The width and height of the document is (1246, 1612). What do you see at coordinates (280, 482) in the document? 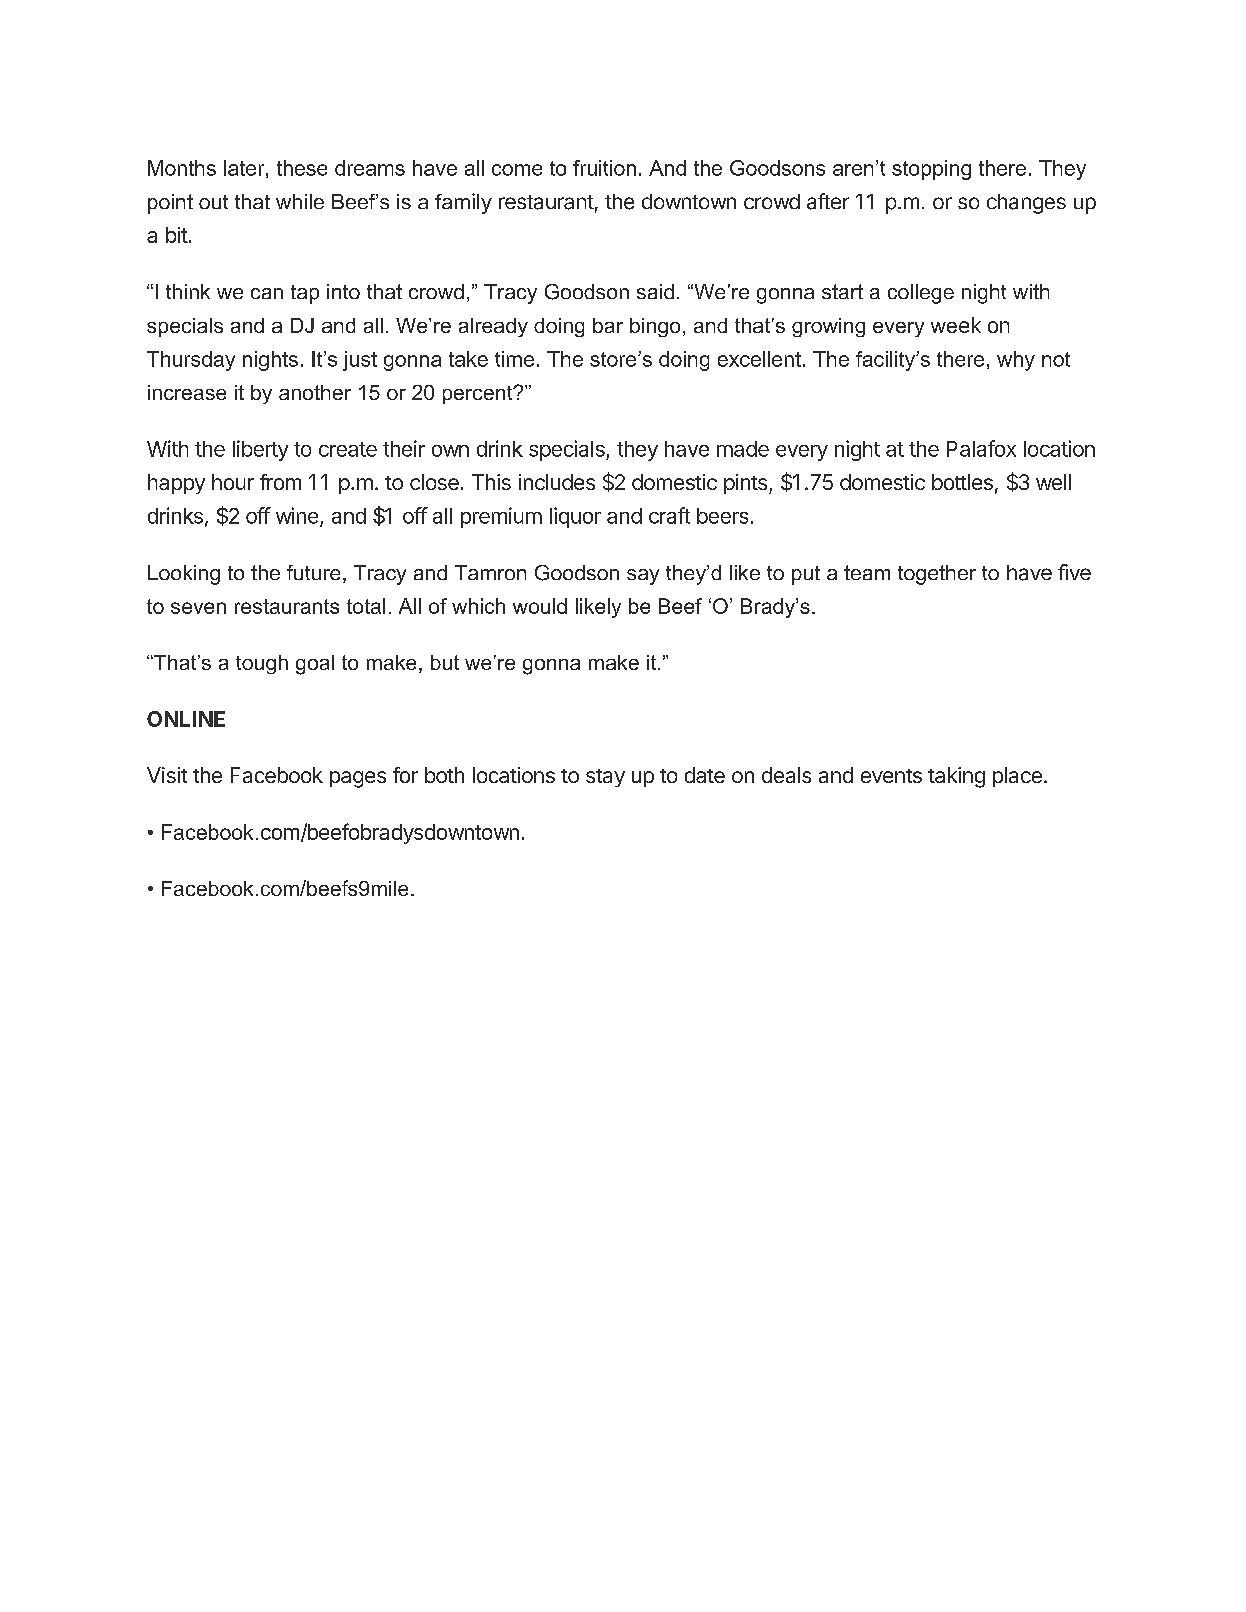
I see `from` at bounding box center [280, 482].
